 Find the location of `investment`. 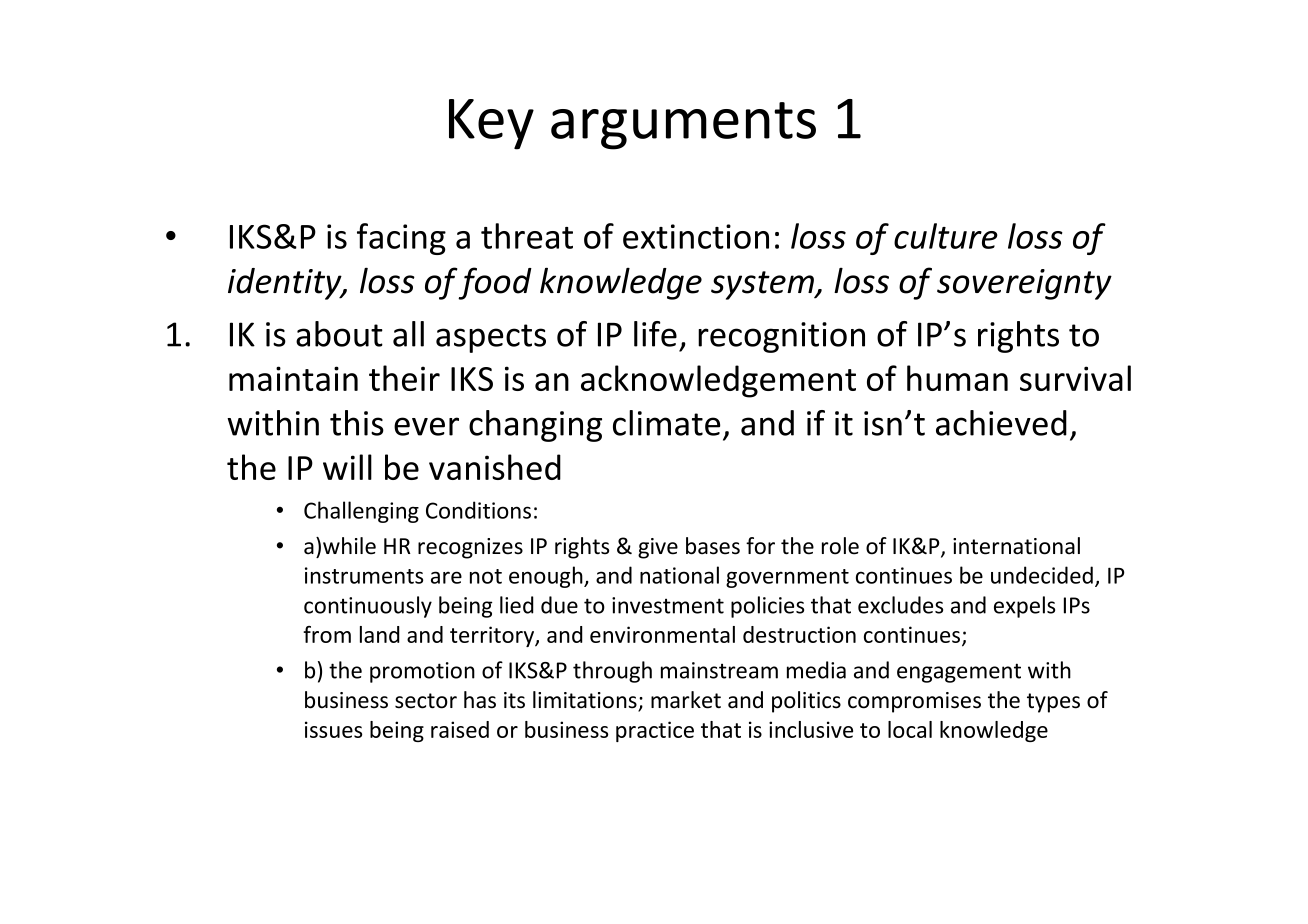

investment is located at coordinates (668, 605).
